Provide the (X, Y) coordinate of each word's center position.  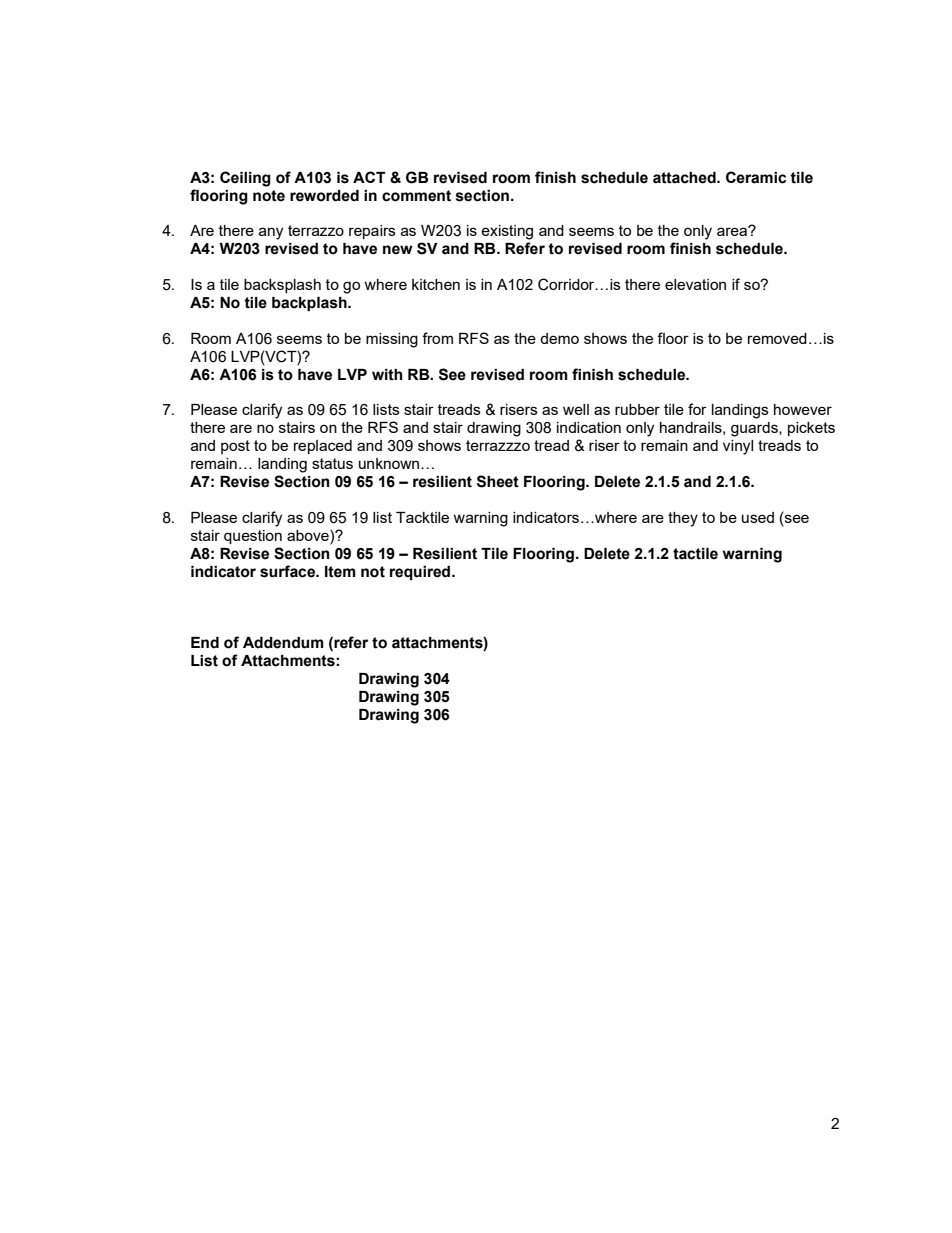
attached (685, 178)
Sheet (498, 481)
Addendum (283, 643)
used (758, 517)
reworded (324, 196)
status (332, 463)
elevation (695, 284)
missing (392, 340)
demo (559, 338)
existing (507, 232)
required (421, 573)
